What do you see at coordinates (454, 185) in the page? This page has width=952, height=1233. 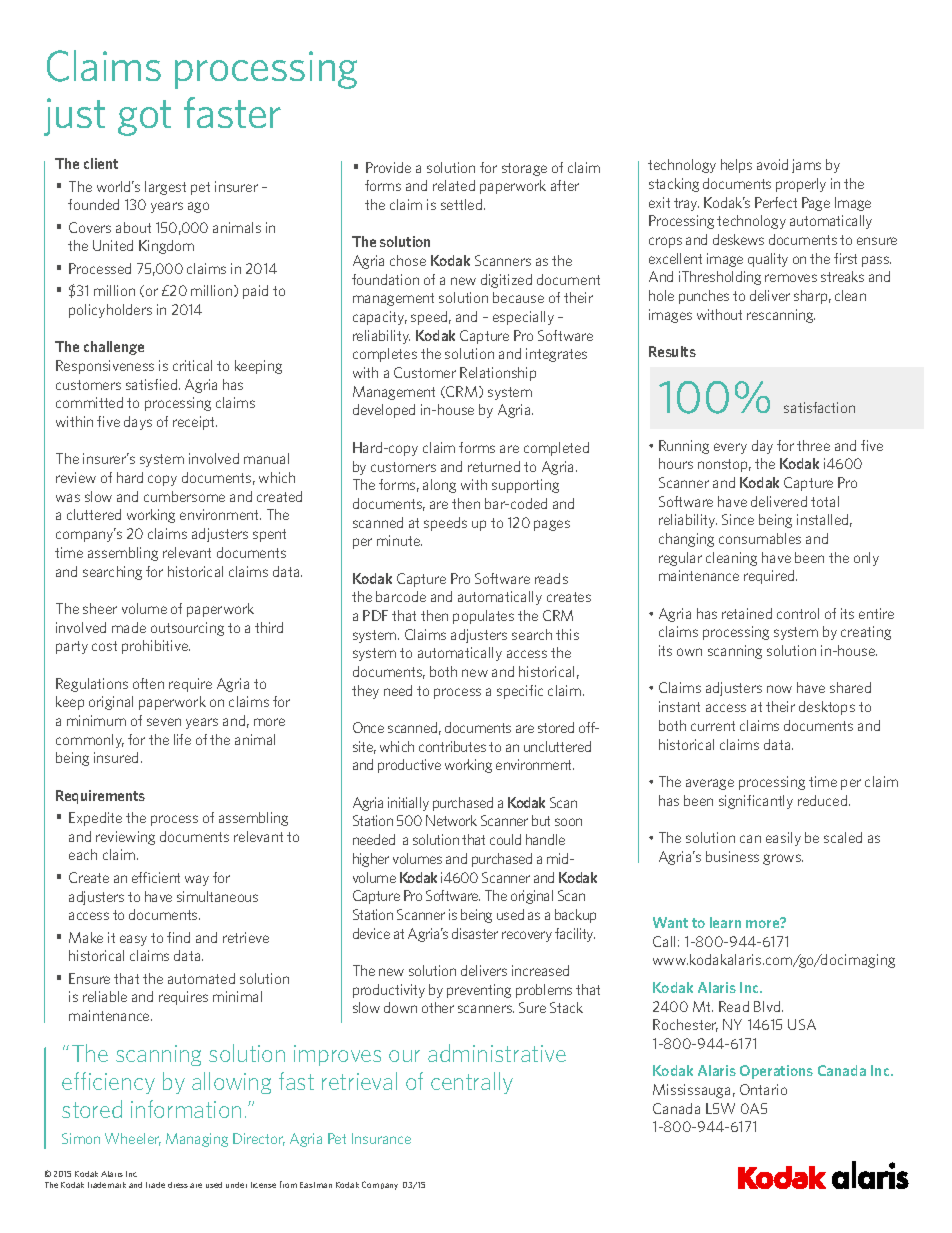 I see `related` at bounding box center [454, 185].
